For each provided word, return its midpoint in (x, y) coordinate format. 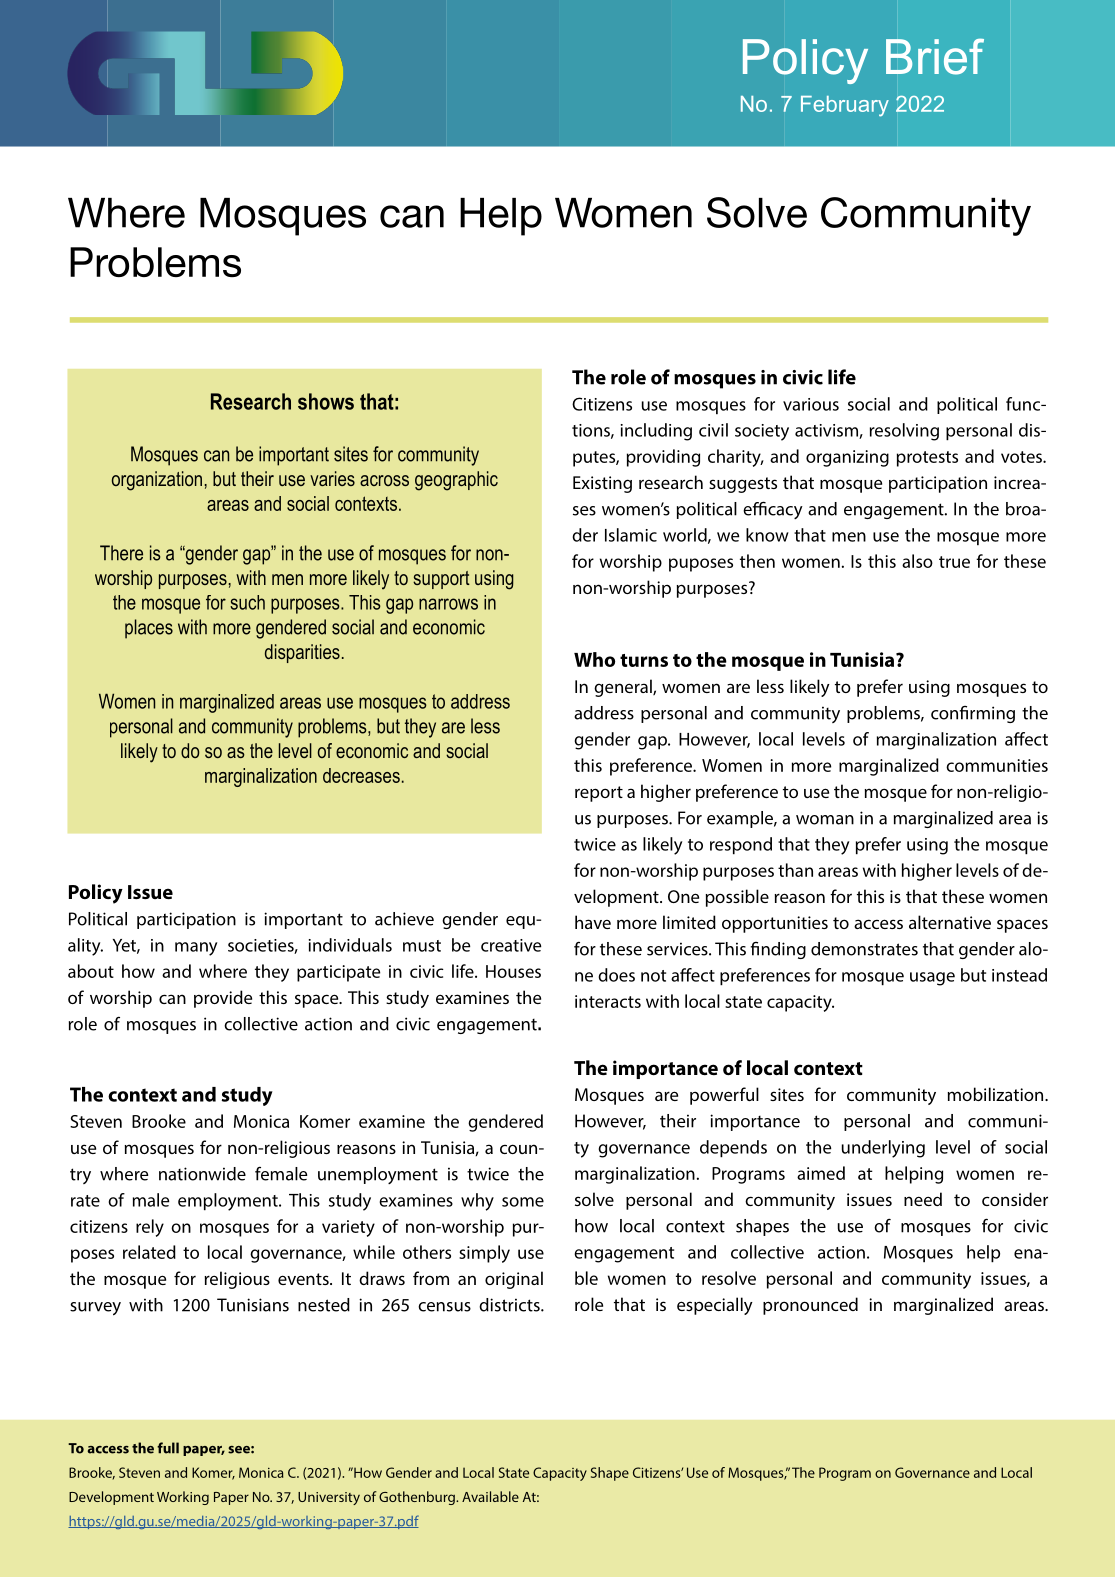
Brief (935, 57)
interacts (608, 1001)
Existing (602, 484)
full (168, 1448)
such (247, 602)
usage (932, 979)
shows (326, 401)
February (845, 106)
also (917, 561)
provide (223, 999)
